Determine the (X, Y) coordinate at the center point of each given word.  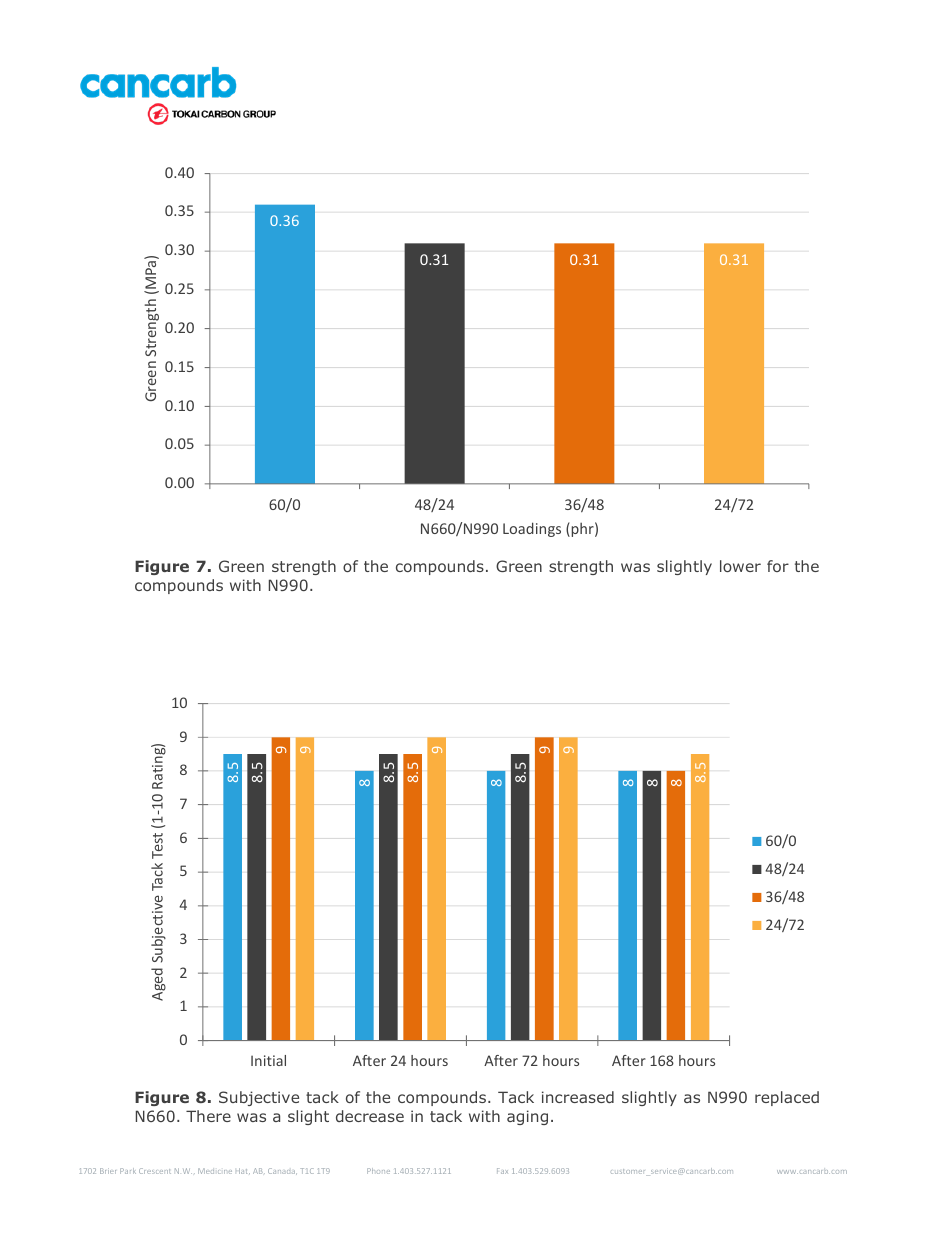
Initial (268, 1060)
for (778, 566)
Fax (502, 1171)
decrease (370, 1116)
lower (740, 566)
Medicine (215, 1171)
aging (527, 1117)
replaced (787, 1098)
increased (578, 1097)
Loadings (532, 529)
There (208, 1116)
